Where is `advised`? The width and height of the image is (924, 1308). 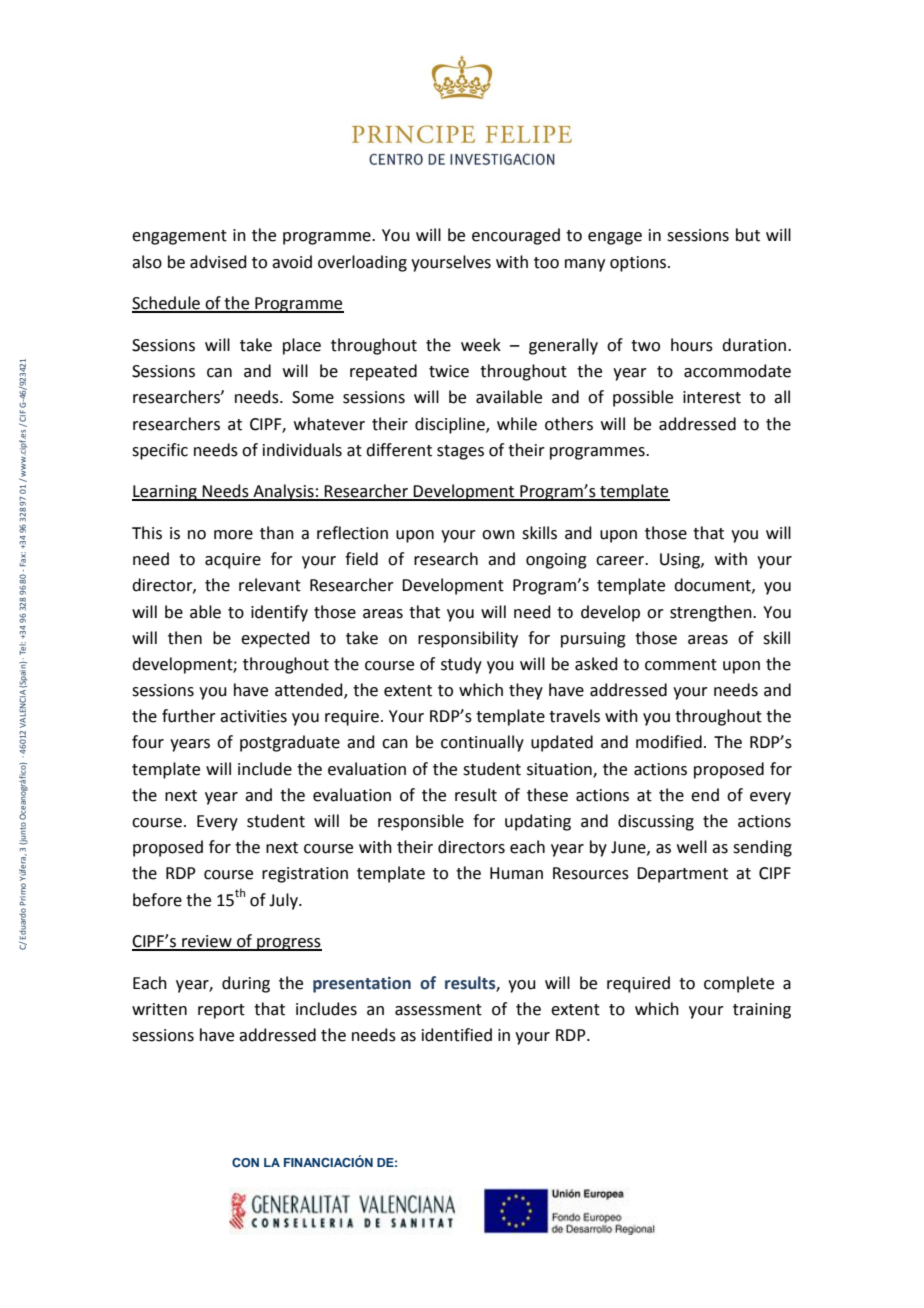
advised is located at coordinates (218, 262).
